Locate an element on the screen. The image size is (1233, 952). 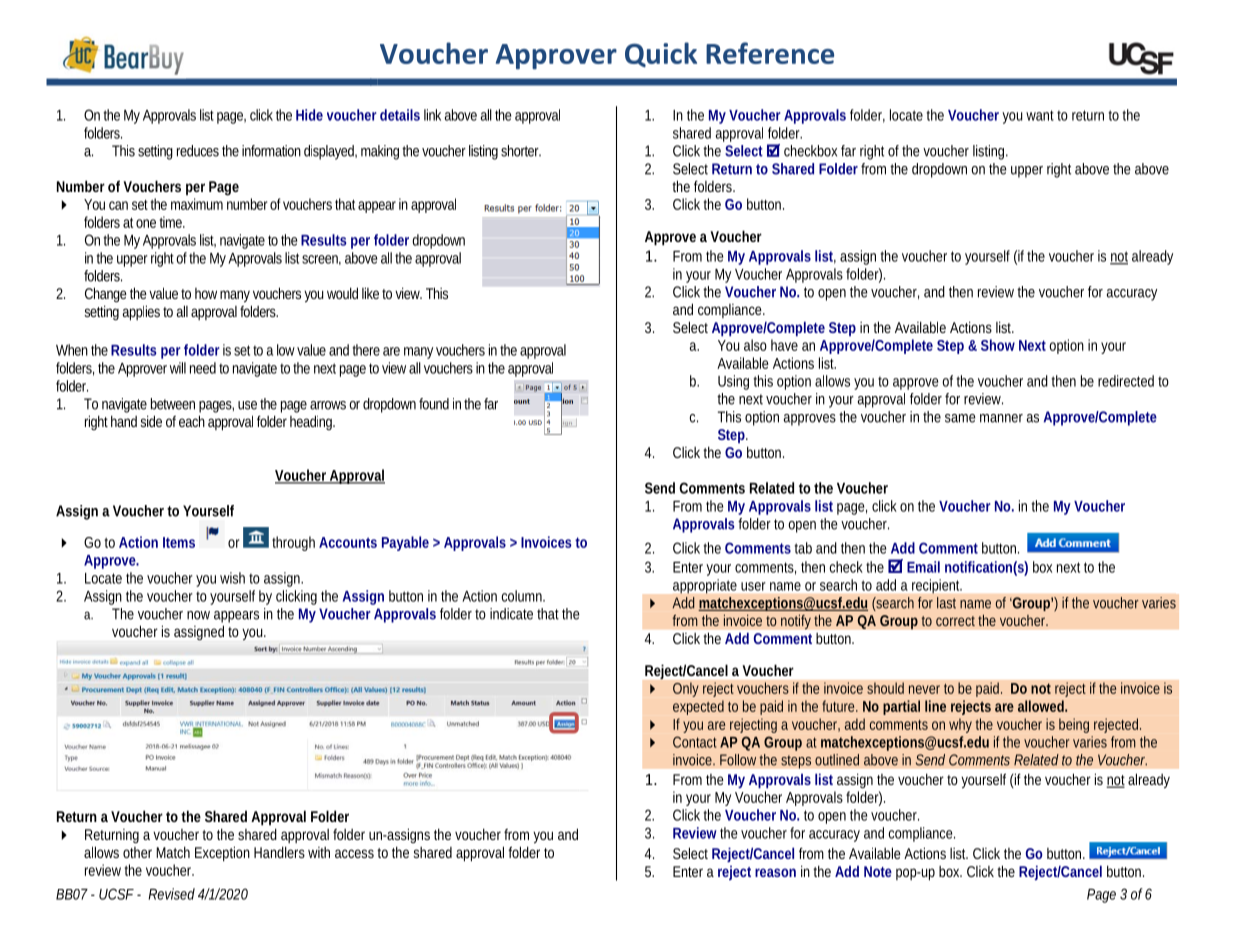
like is located at coordinates (370, 293).
